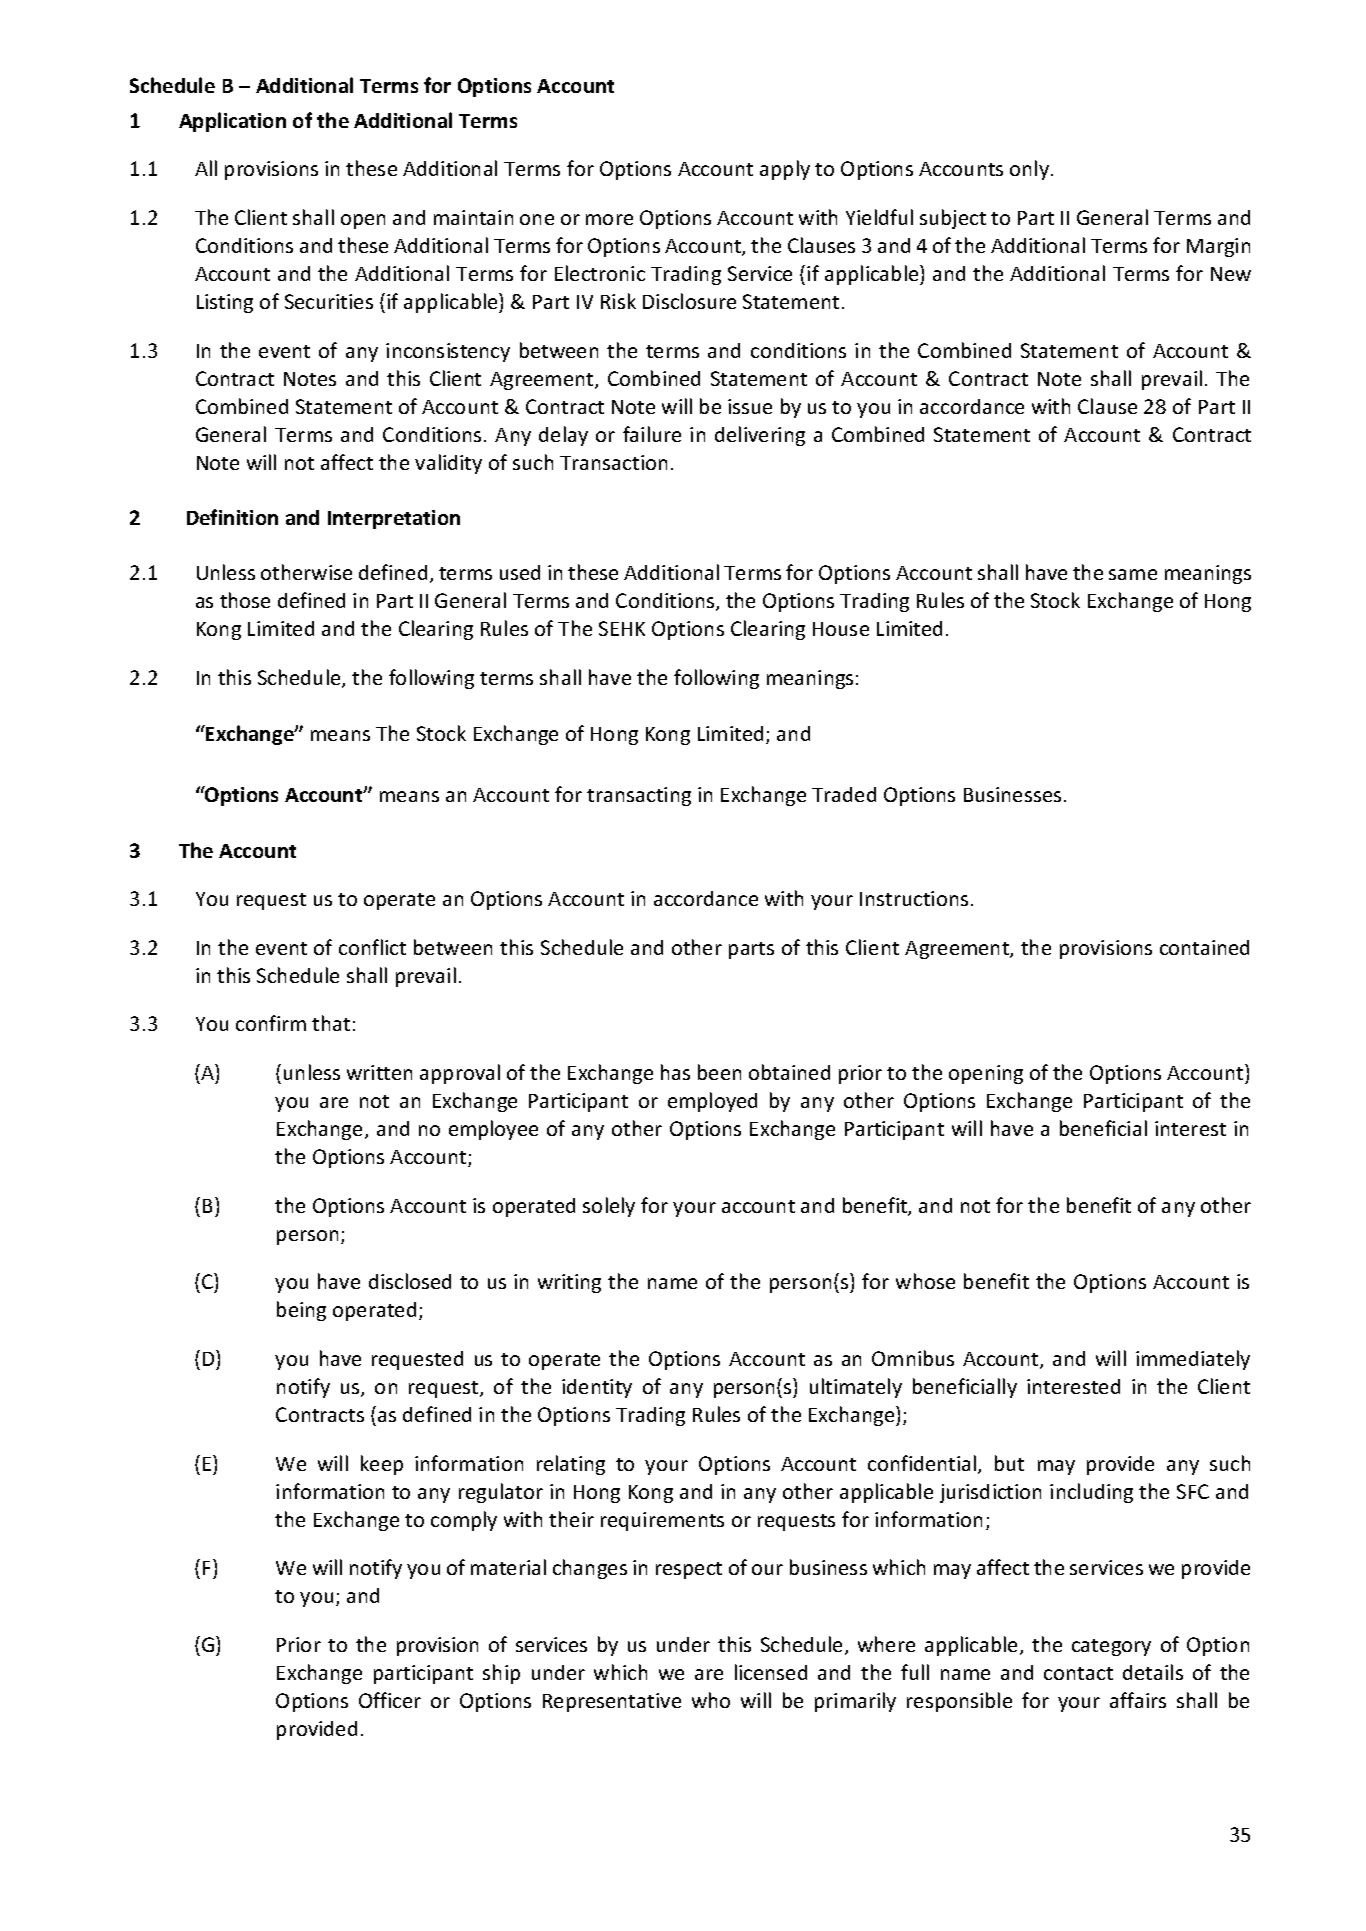 This document has height=1931, width=1366. I want to click on only, so click(1029, 170).
